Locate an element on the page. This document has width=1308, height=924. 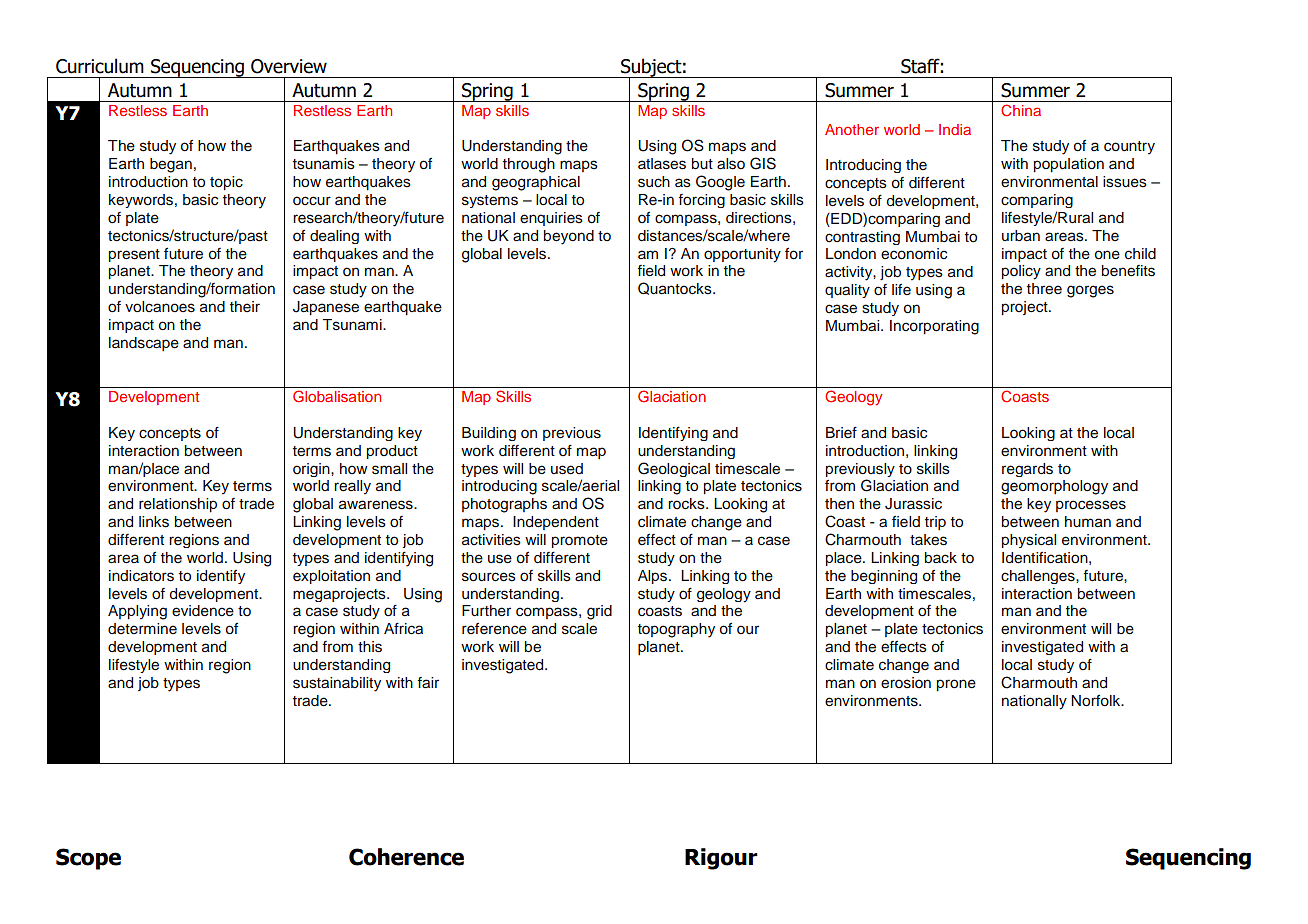
beyond is located at coordinates (569, 237).
